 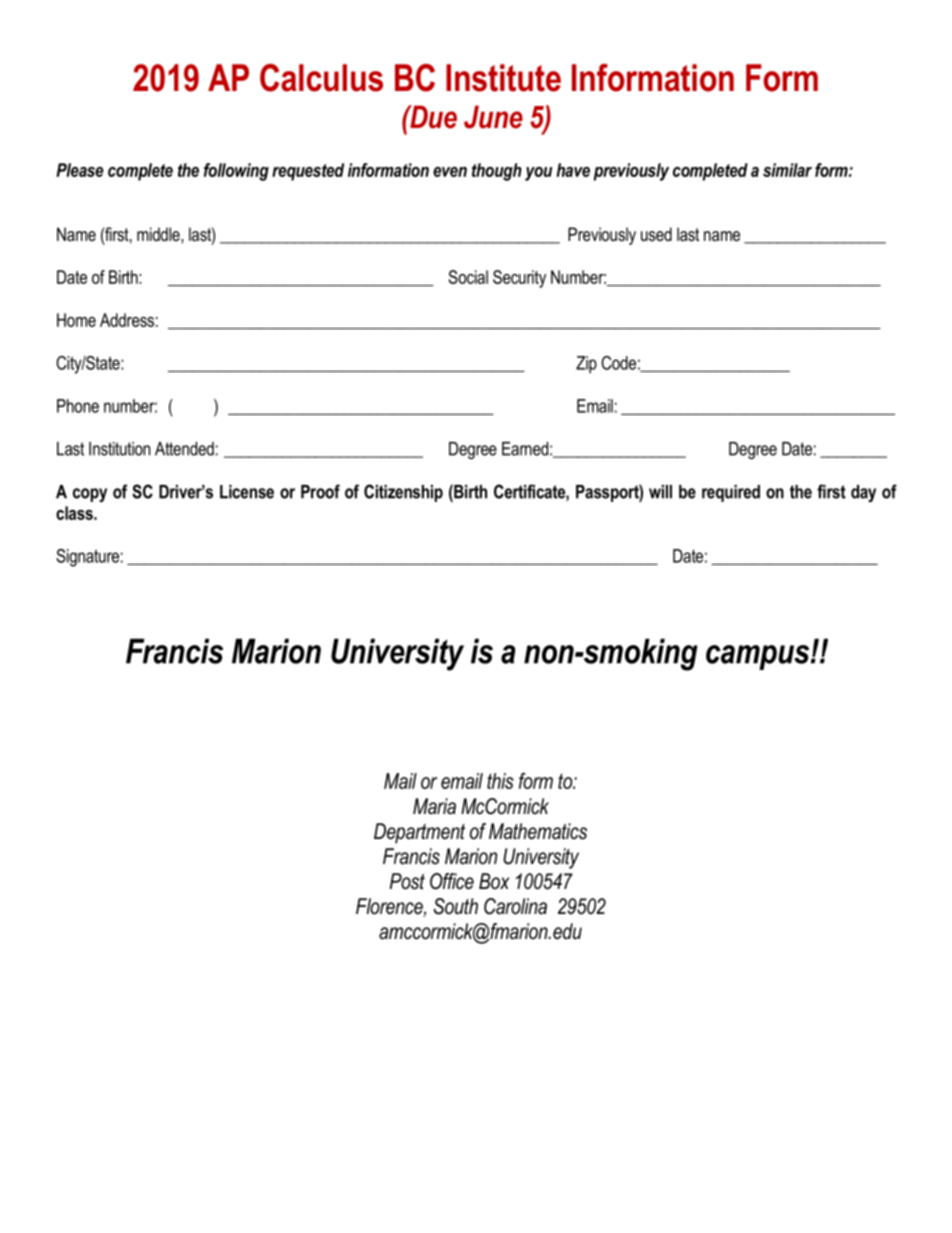 I want to click on required, so click(x=731, y=493).
